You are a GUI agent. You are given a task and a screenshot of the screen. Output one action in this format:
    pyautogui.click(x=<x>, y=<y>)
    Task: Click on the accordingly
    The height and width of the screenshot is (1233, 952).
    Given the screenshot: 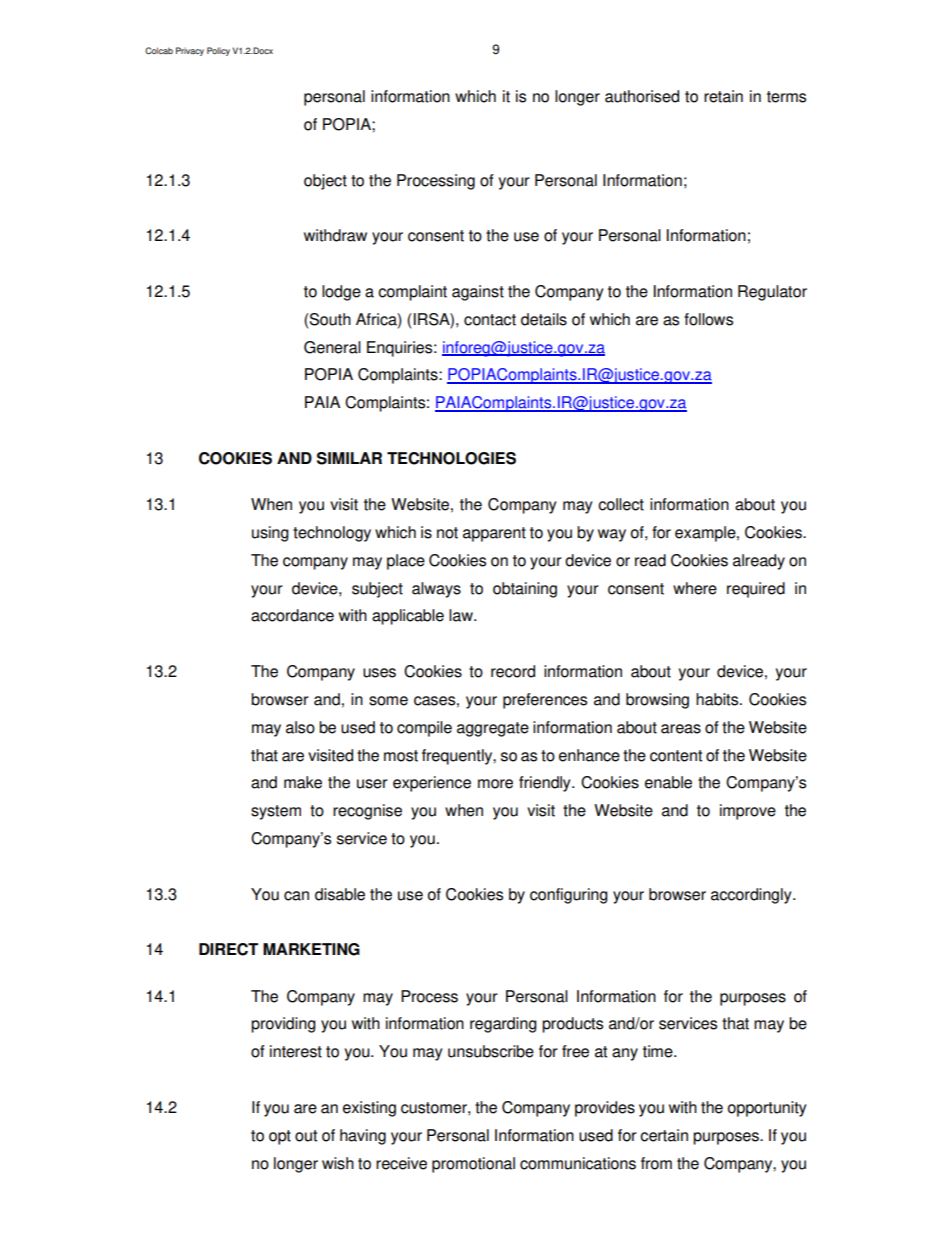 What is the action you would take?
    pyautogui.click(x=752, y=896)
